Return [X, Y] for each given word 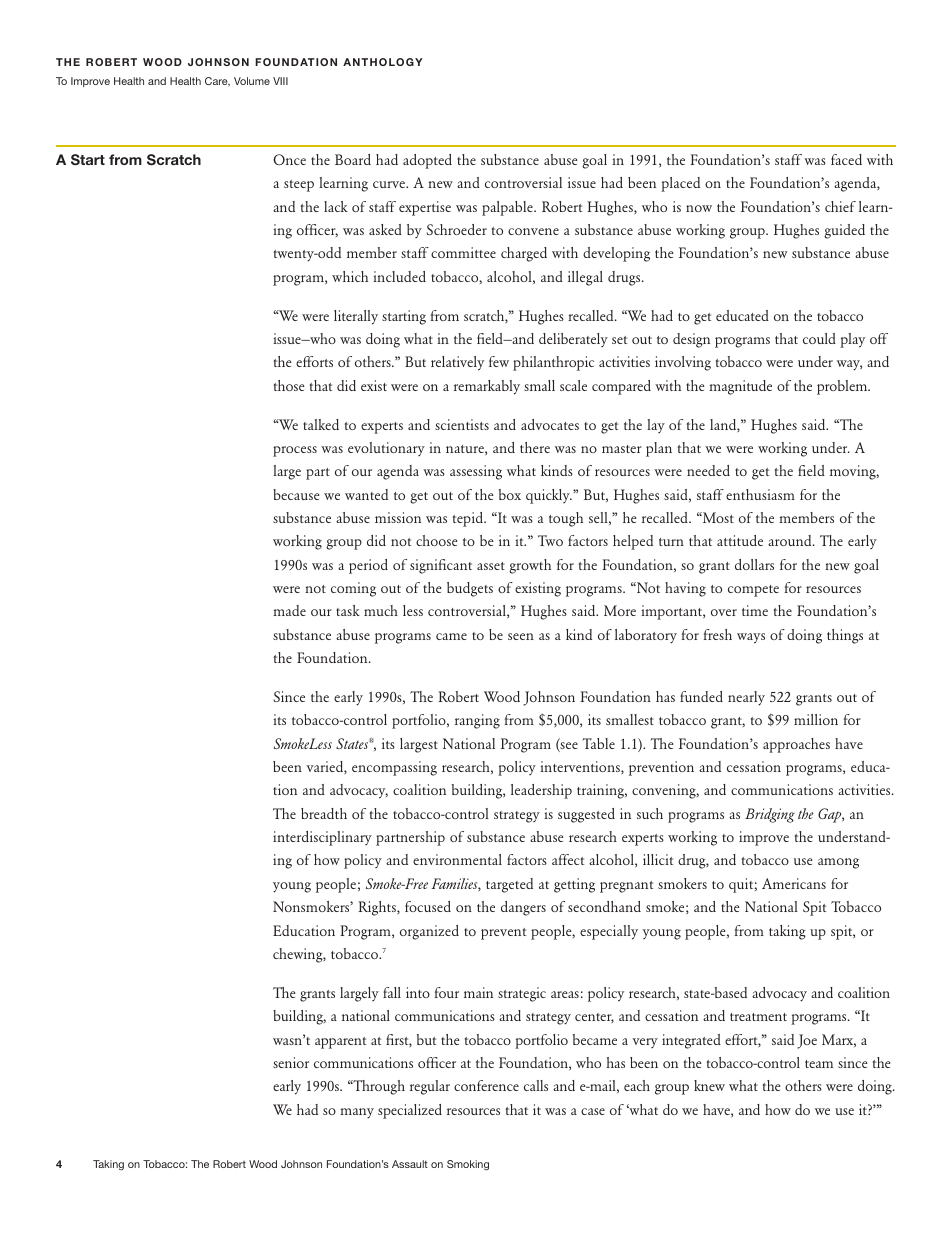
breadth [324, 813]
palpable [508, 208]
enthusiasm [760, 494]
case [593, 1111]
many [357, 1113]
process [295, 451]
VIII [280, 81]
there [535, 447]
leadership [541, 791]
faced [846, 159]
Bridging [770, 815]
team [819, 1064]
